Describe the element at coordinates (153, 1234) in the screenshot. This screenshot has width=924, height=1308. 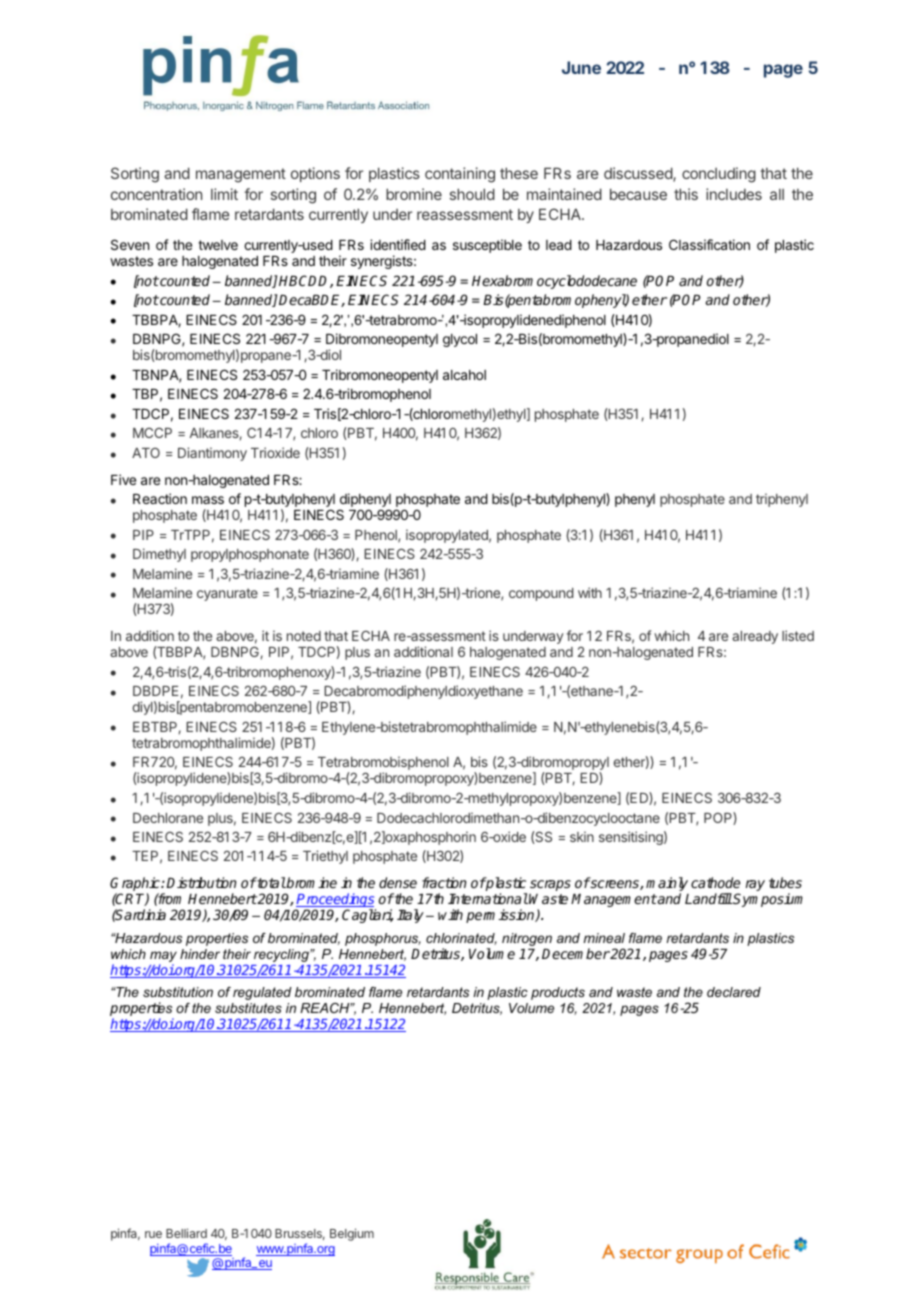
I see `rue` at that location.
